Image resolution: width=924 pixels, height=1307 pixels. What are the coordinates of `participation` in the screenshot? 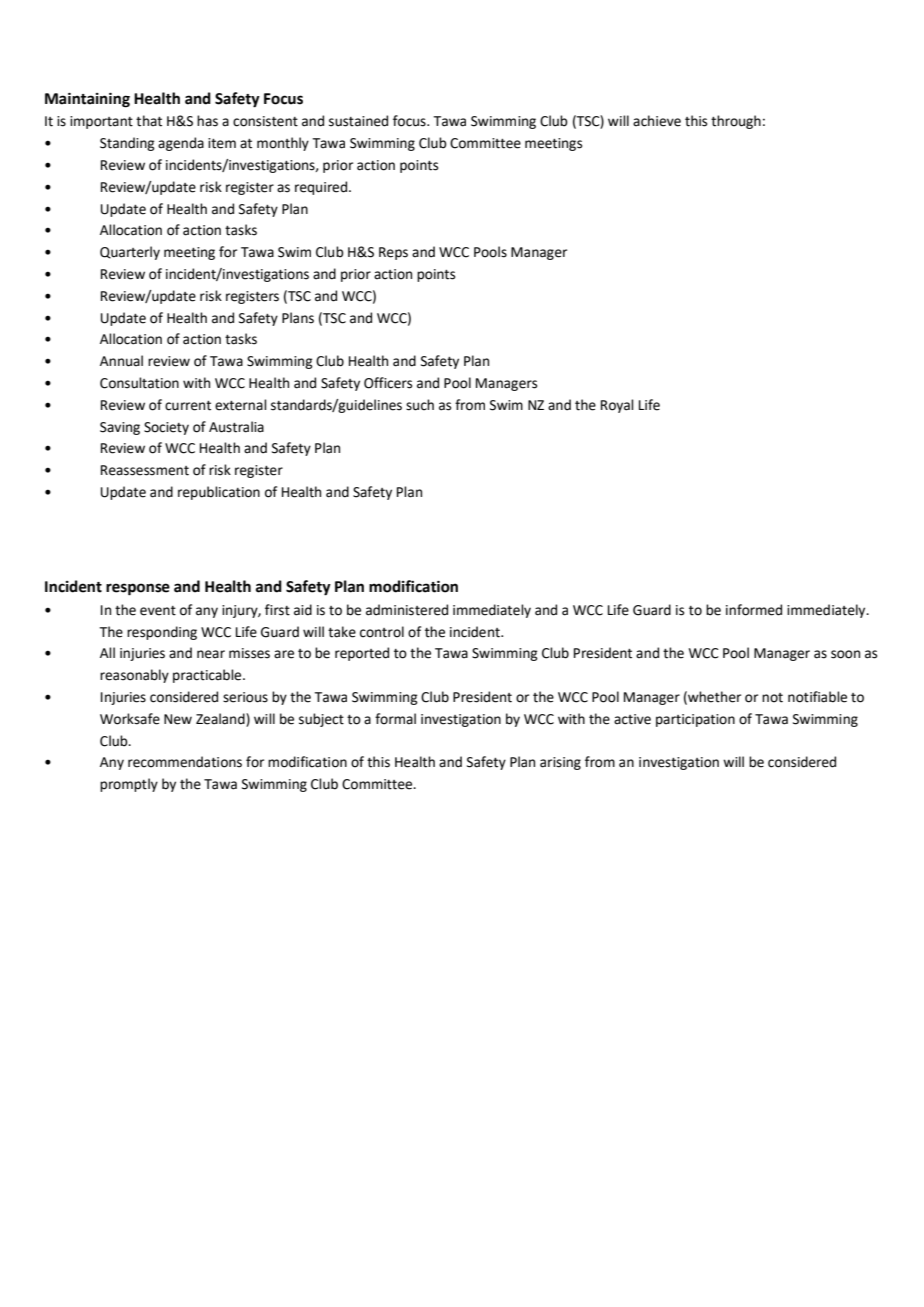 It's located at (695, 720).
